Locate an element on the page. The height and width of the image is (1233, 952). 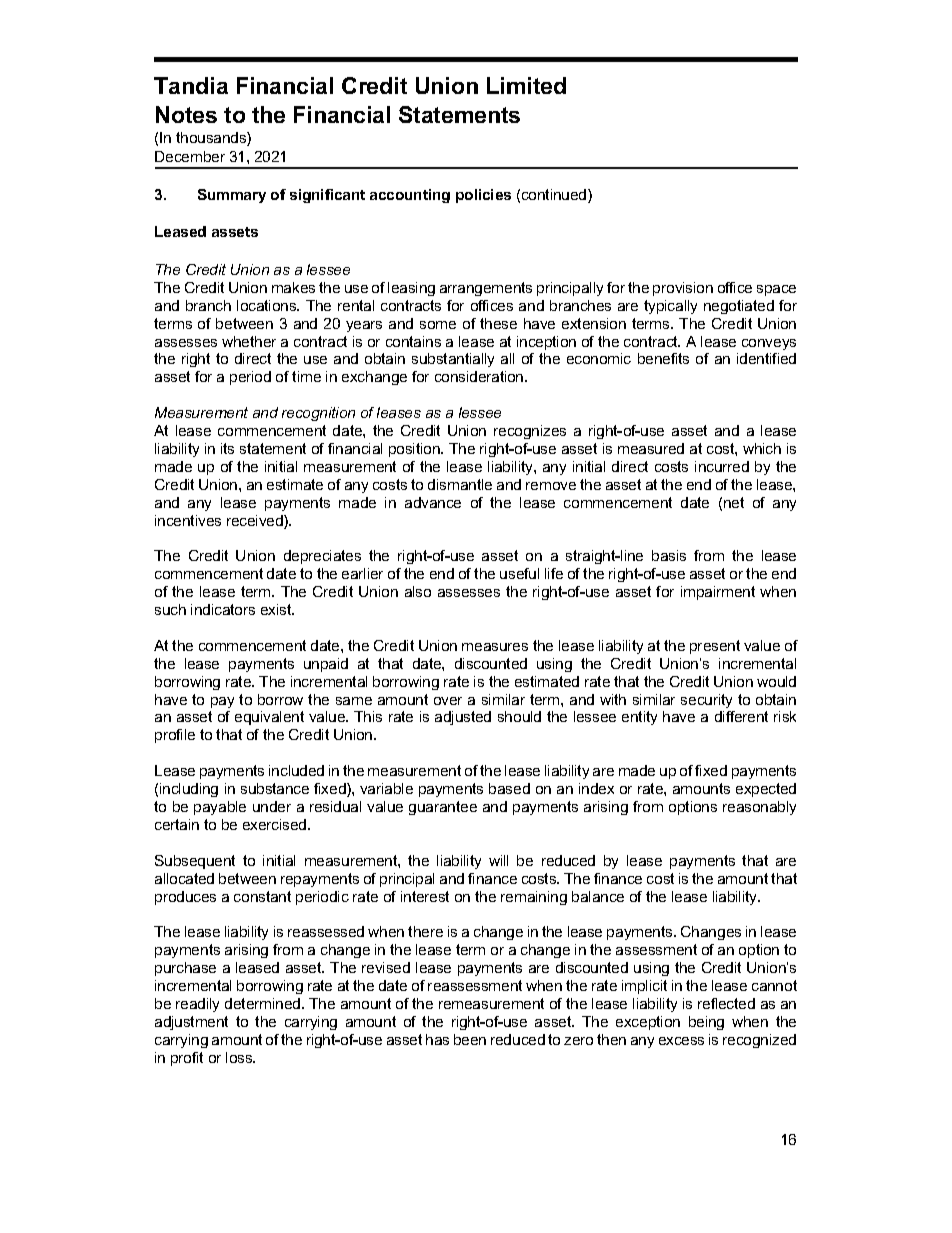
been is located at coordinates (470, 1039).
